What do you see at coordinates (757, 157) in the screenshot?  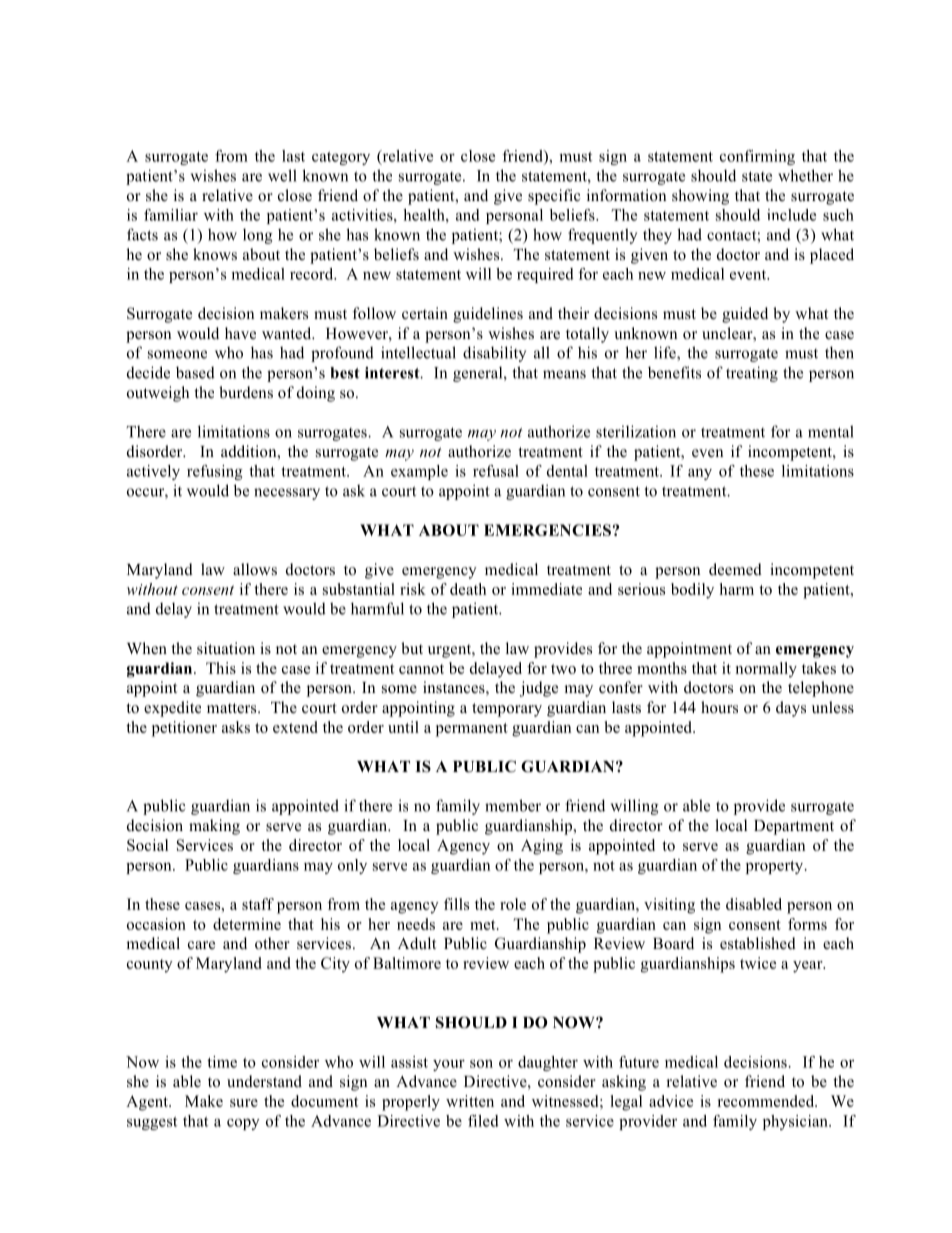 I see `confirming` at bounding box center [757, 157].
